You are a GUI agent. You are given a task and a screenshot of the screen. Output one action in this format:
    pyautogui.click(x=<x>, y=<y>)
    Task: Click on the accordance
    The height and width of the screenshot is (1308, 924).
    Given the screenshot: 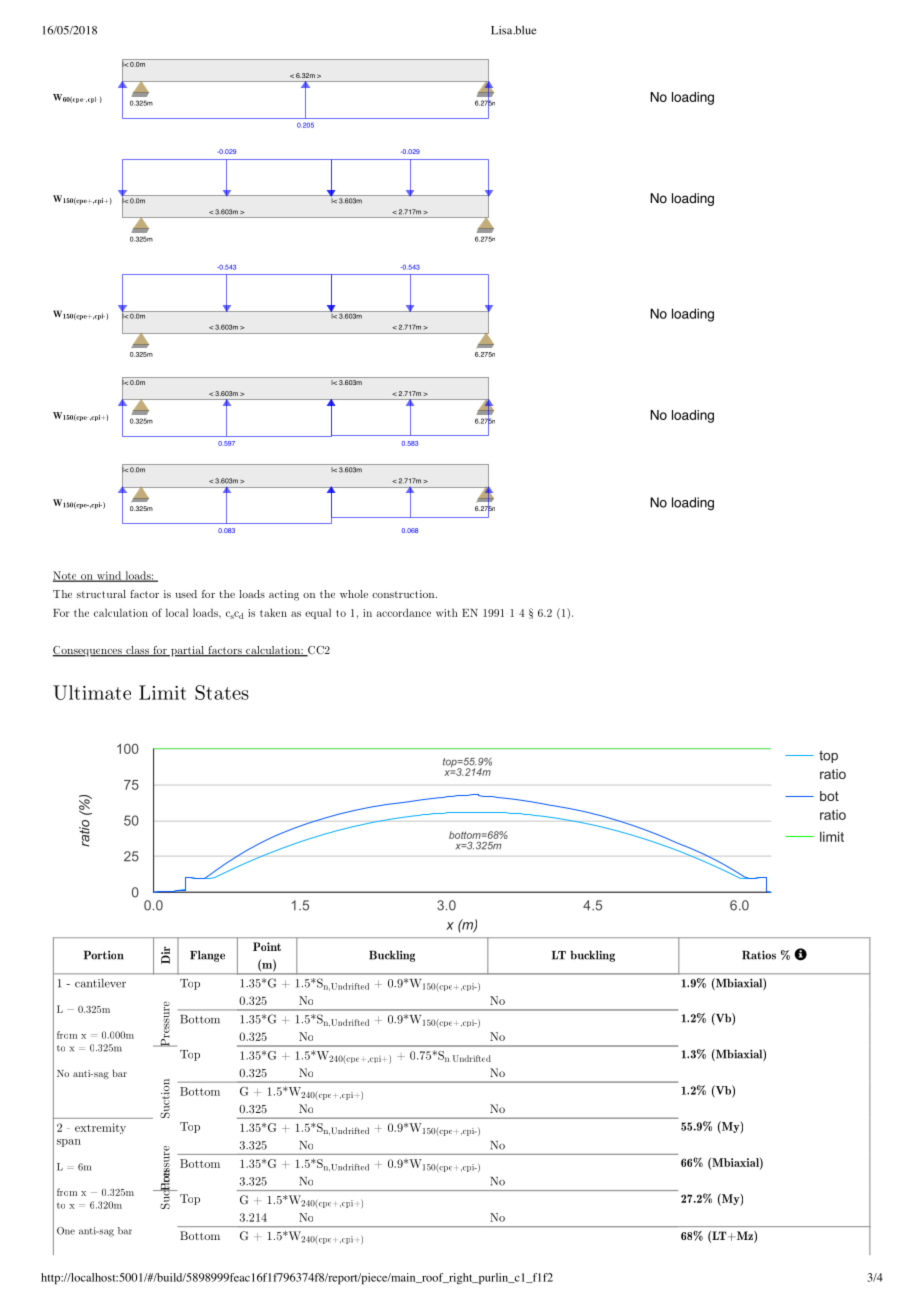 What is the action you would take?
    pyautogui.click(x=404, y=612)
